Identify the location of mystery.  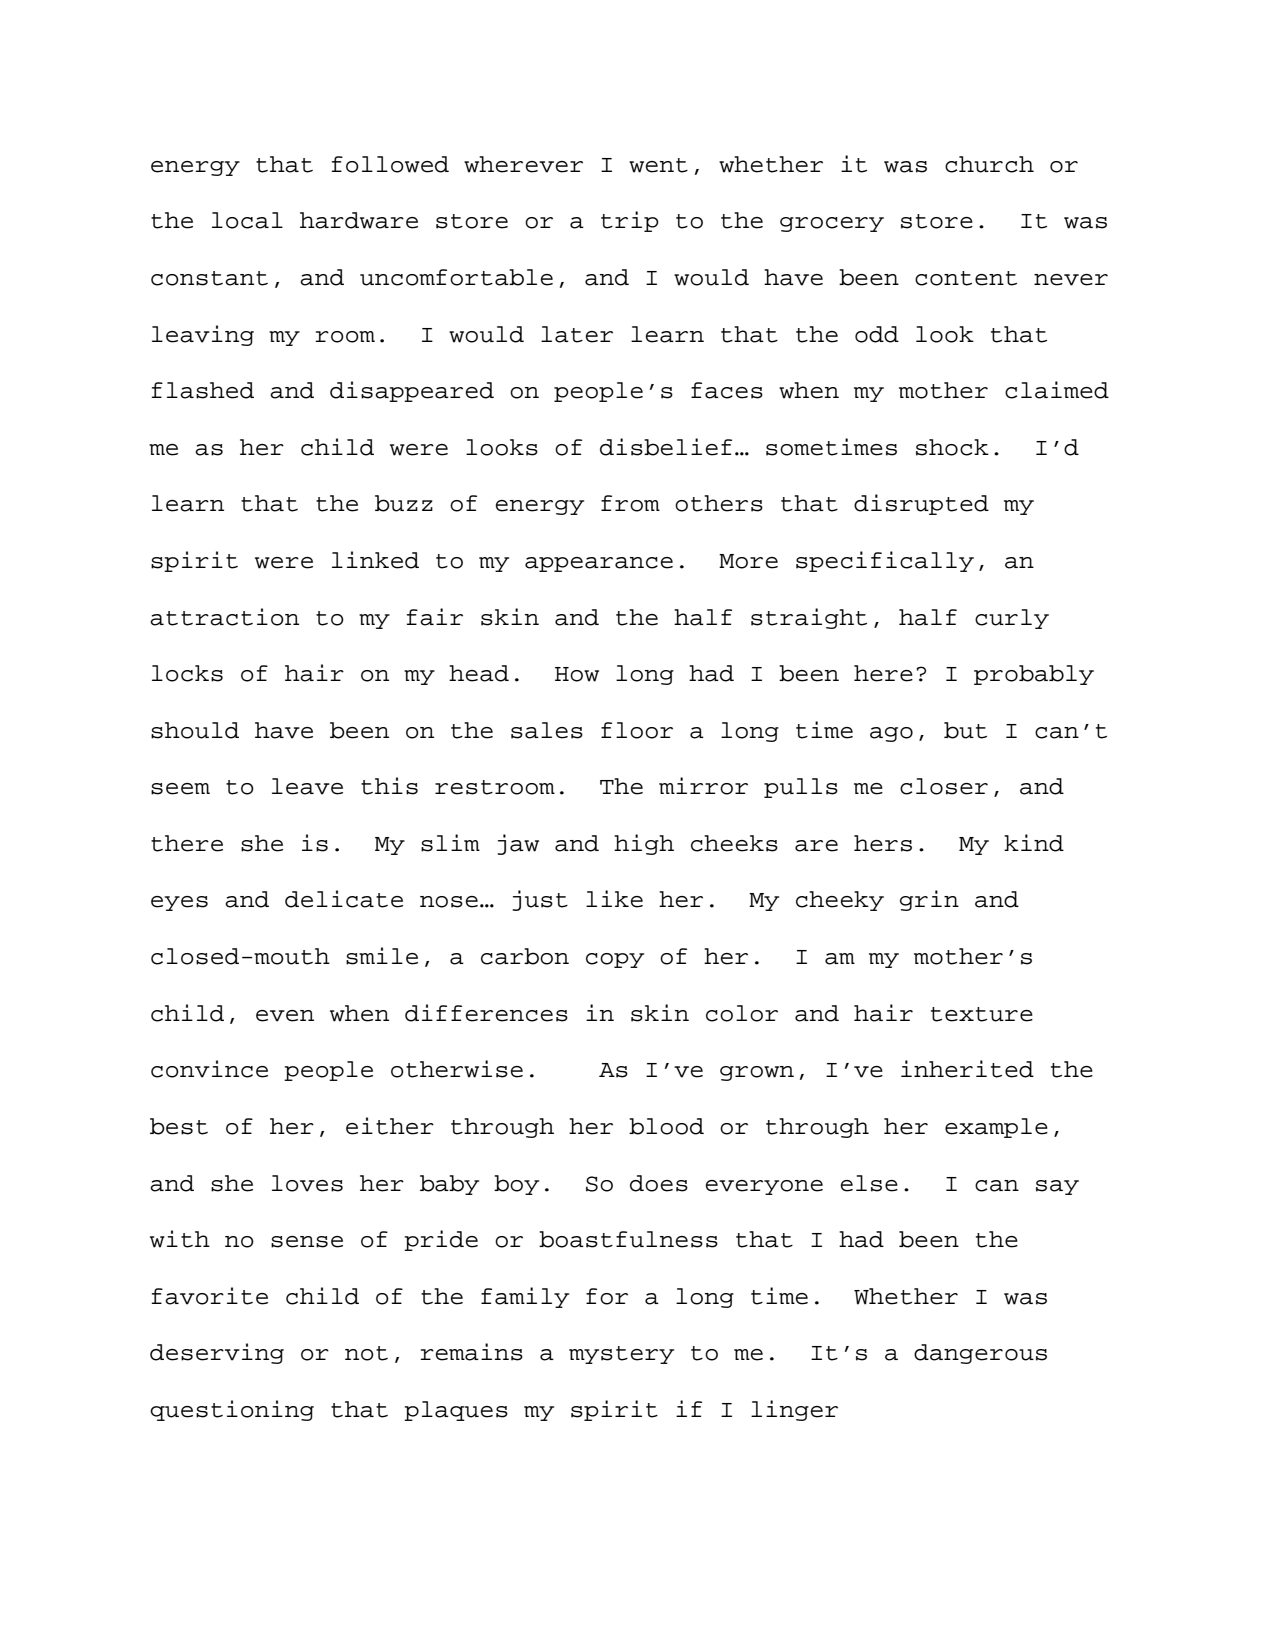
(621, 1355).
